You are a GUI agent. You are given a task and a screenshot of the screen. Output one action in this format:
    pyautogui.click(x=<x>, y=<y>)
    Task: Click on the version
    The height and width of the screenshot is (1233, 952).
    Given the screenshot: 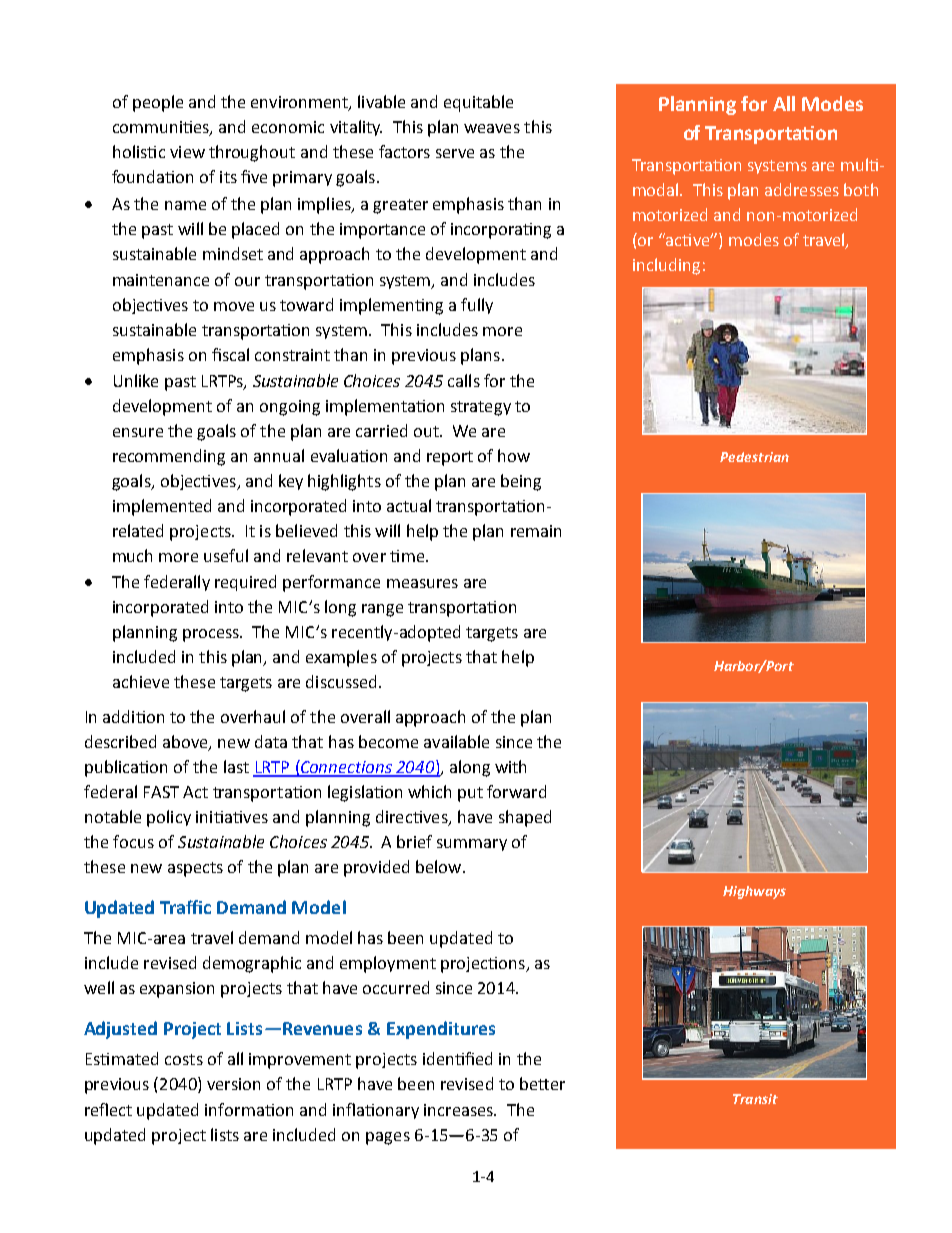 What is the action you would take?
    pyautogui.click(x=233, y=1084)
